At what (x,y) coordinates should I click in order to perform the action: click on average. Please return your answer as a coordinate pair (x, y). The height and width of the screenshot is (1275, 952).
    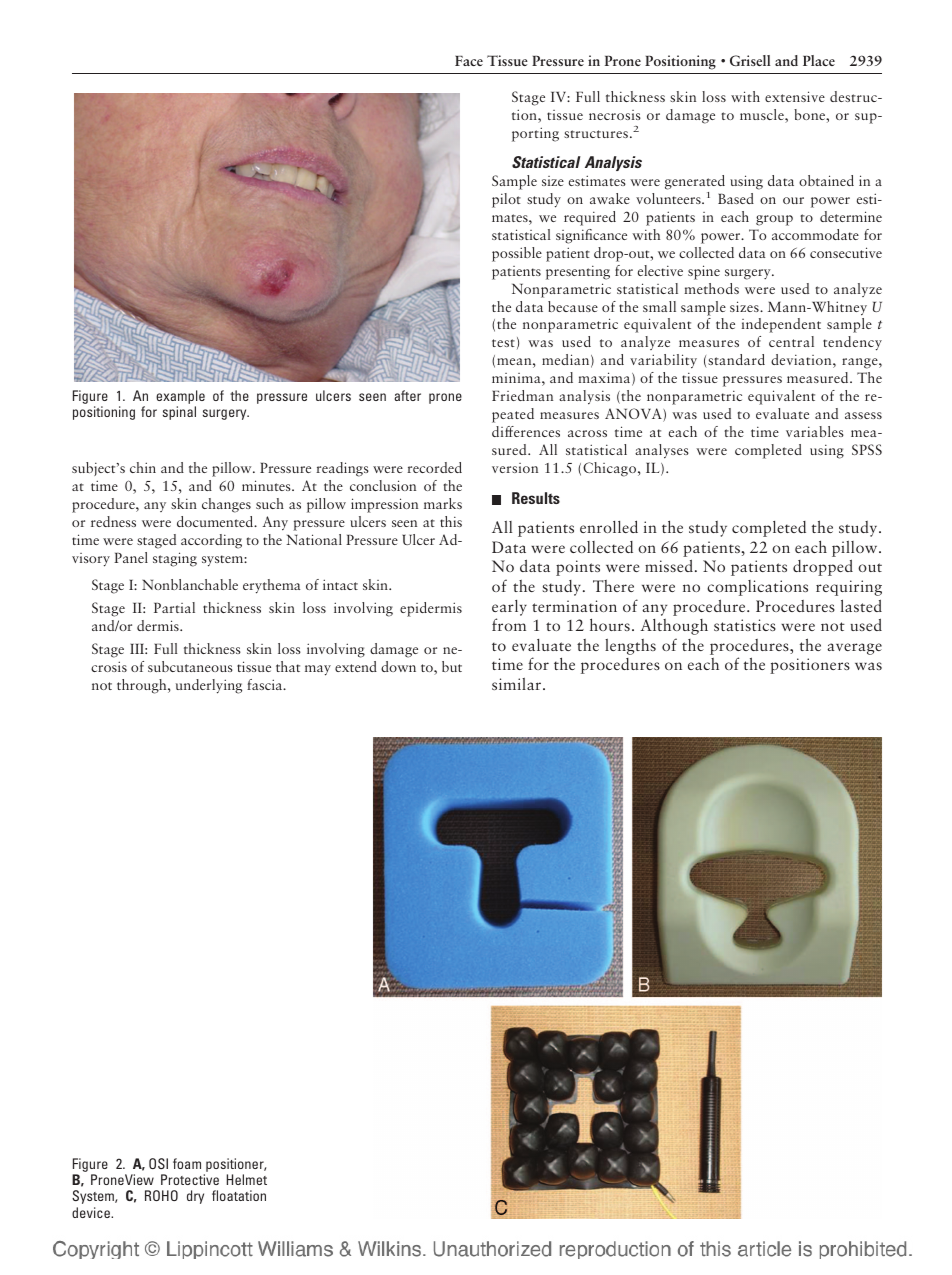
    Looking at the image, I should click on (854, 649).
